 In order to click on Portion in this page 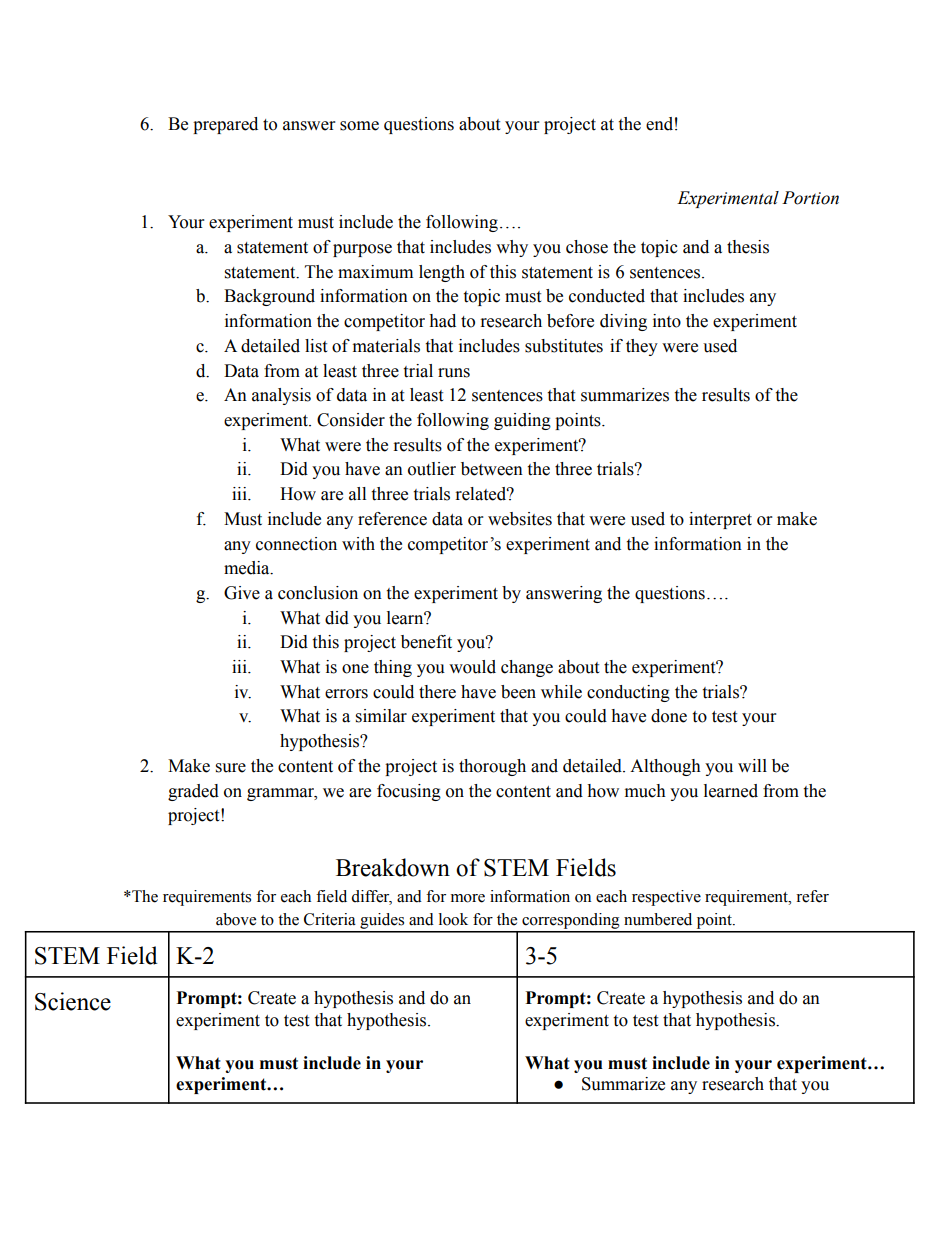, I will do `click(810, 198)`.
